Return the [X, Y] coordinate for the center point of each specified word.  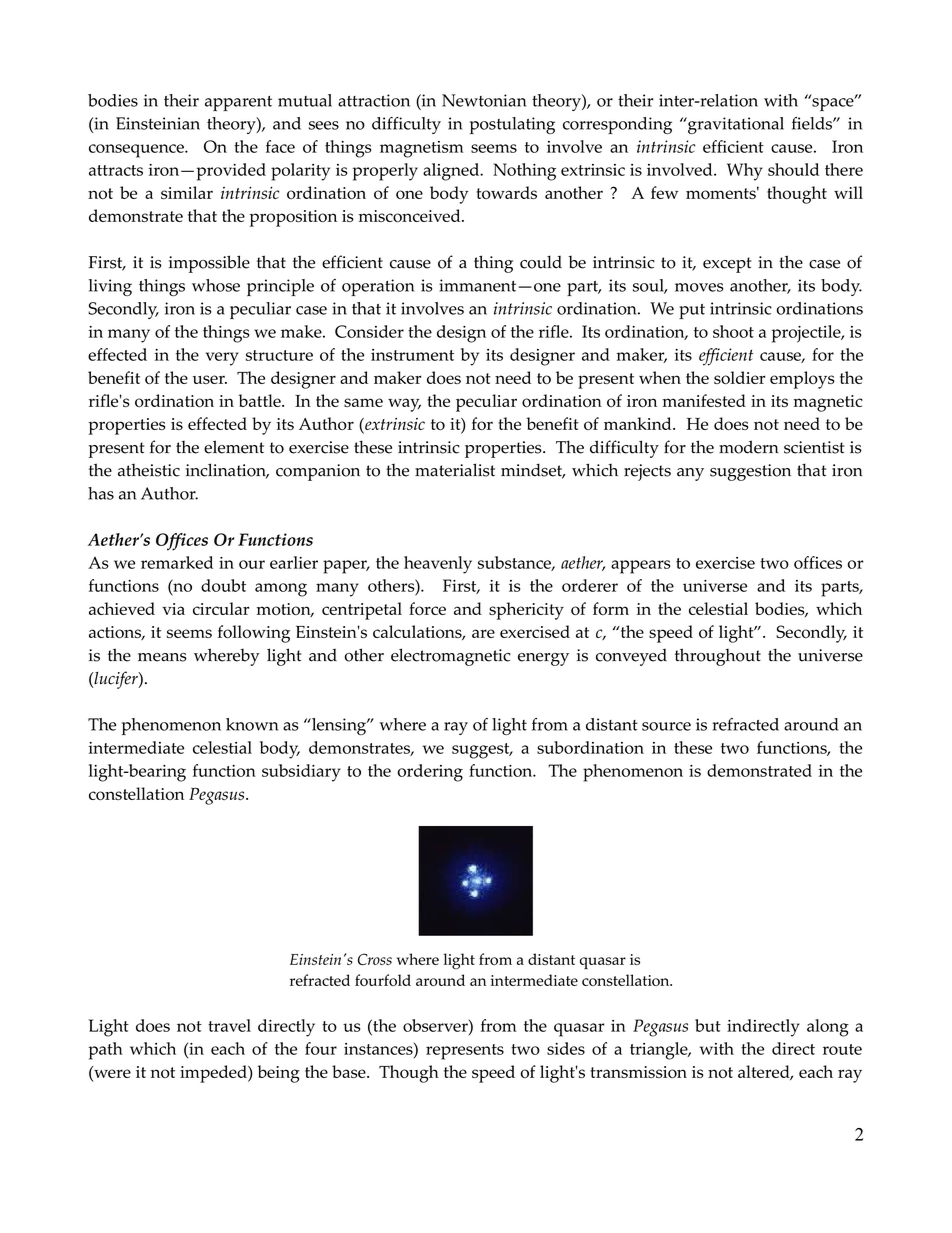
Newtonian [484, 100]
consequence [137, 151]
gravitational [735, 125]
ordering [430, 773]
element [234, 447]
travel [229, 1025]
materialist [455, 470]
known [252, 724]
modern [749, 447]
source [666, 726]
